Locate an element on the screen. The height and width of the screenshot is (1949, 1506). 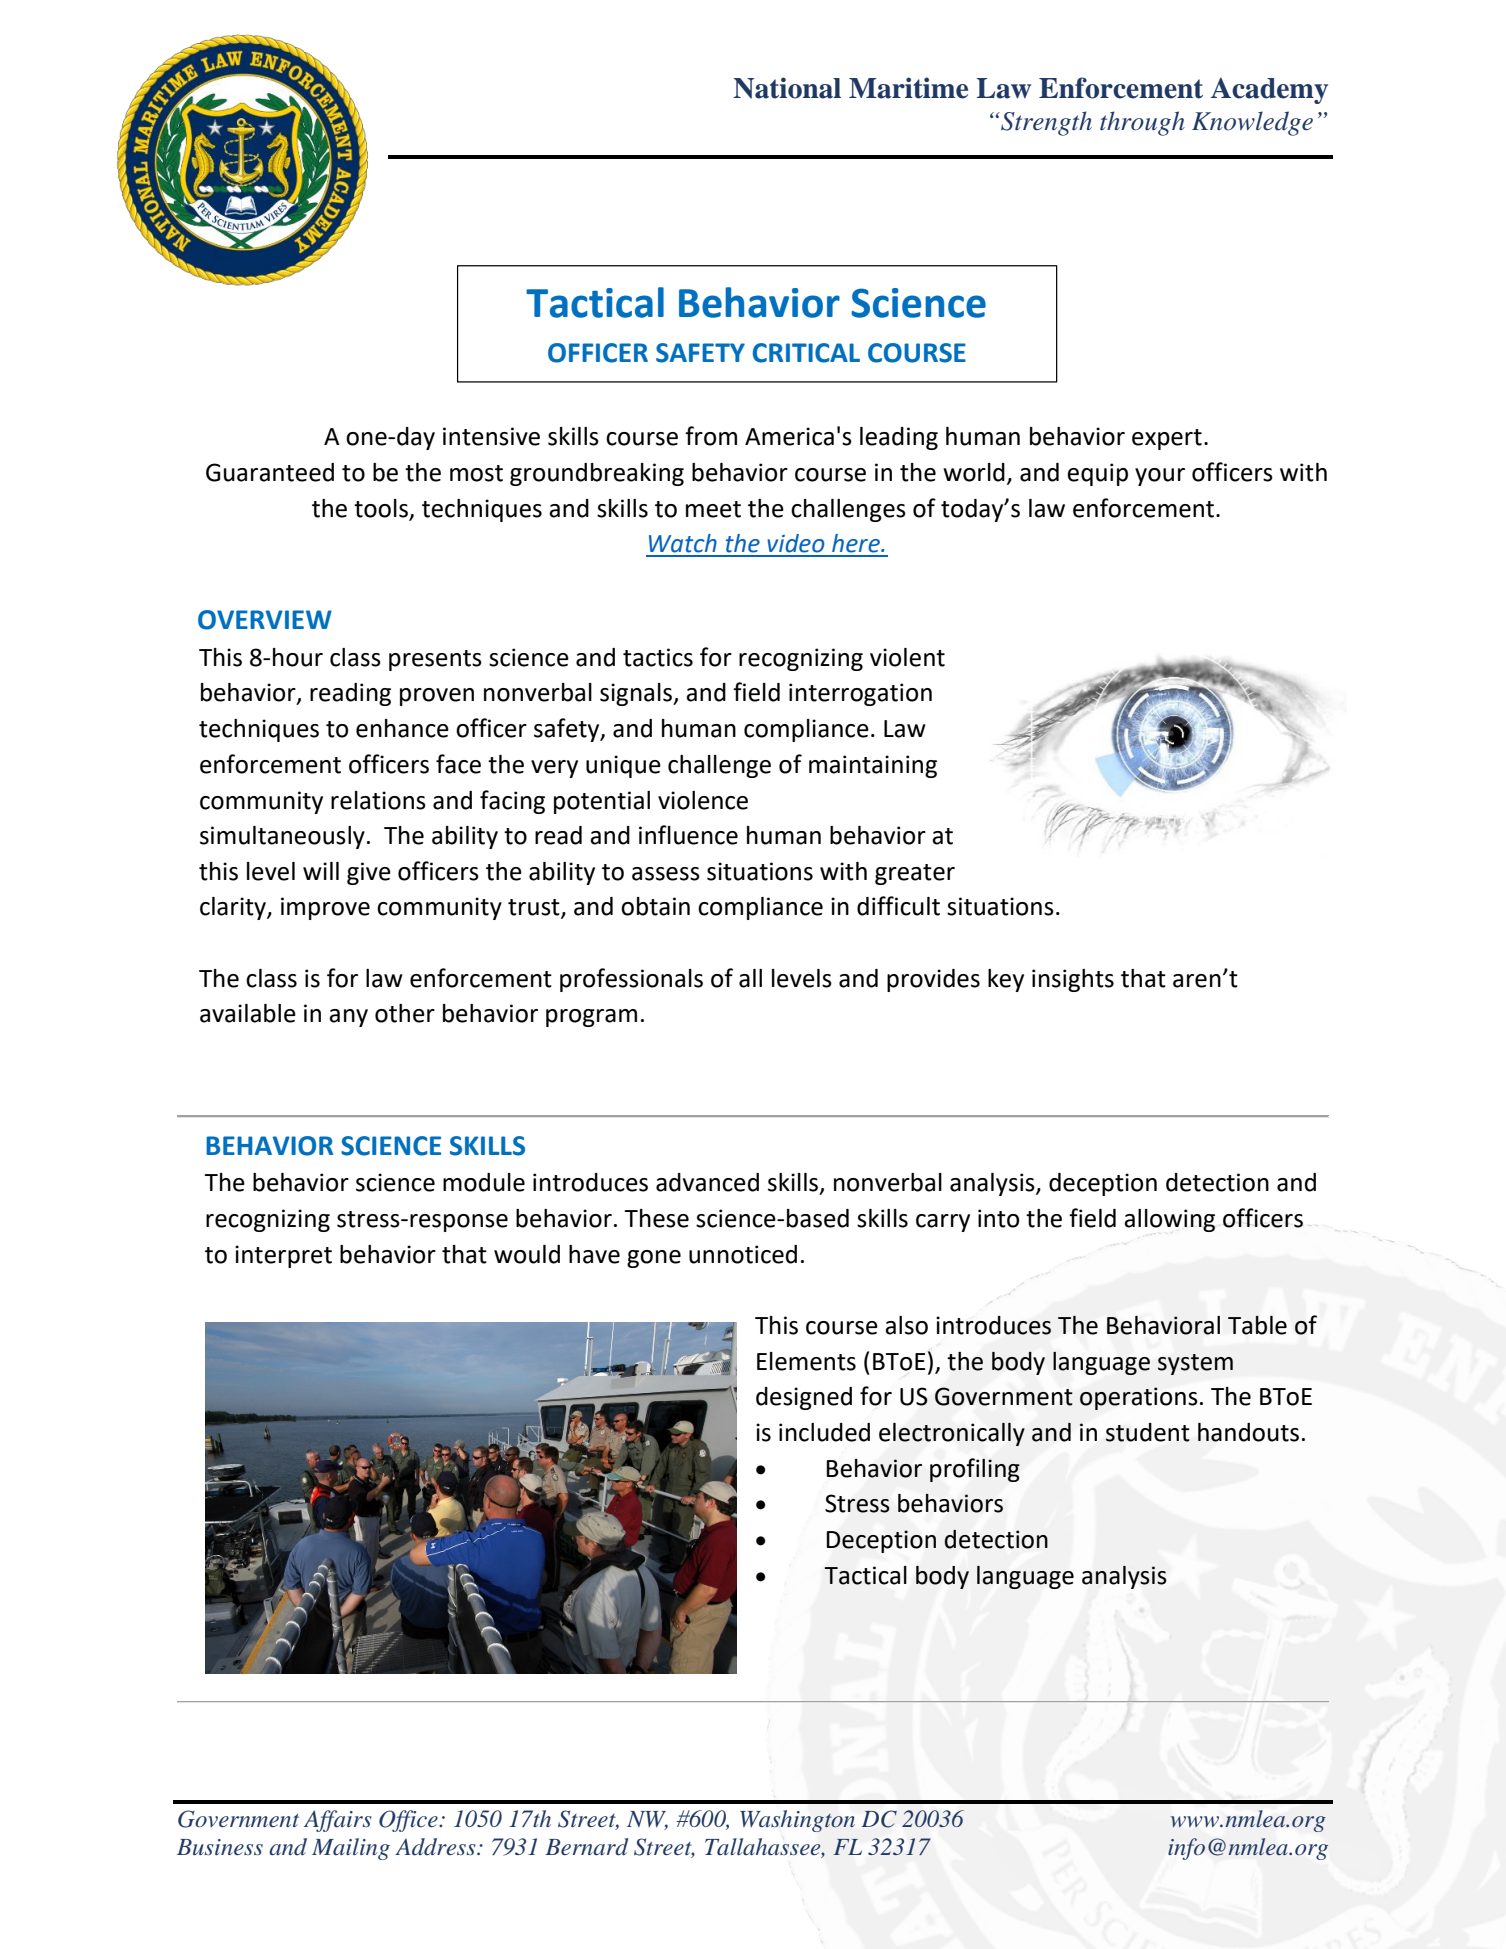
meet is located at coordinates (713, 509).
